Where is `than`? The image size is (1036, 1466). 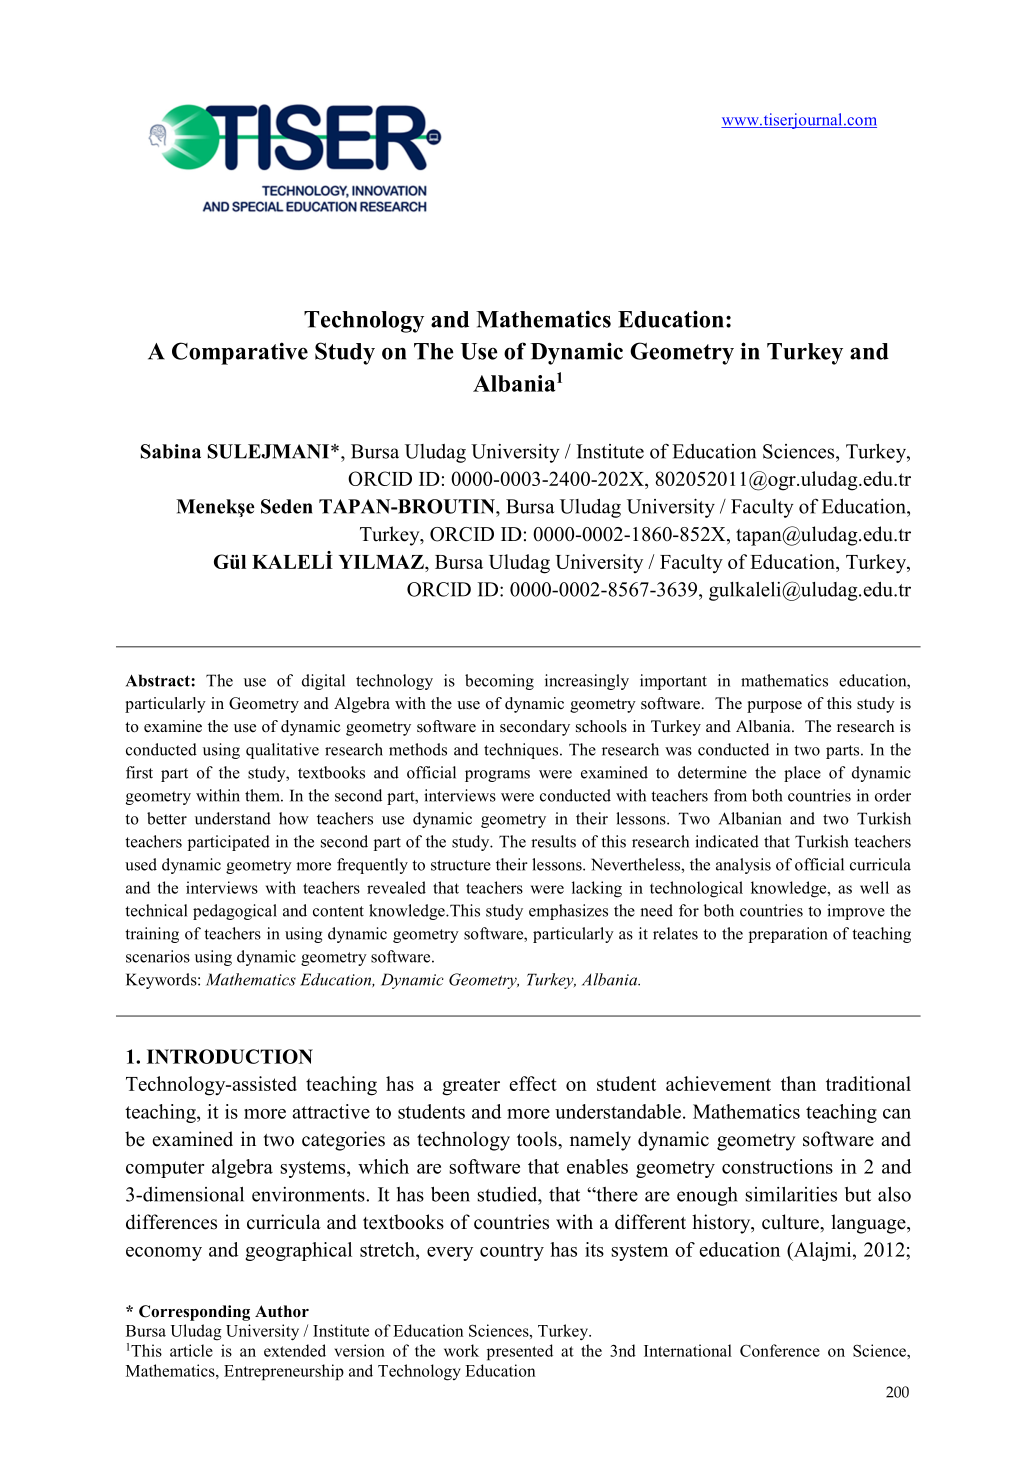
than is located at coordinates (798, 1083).
